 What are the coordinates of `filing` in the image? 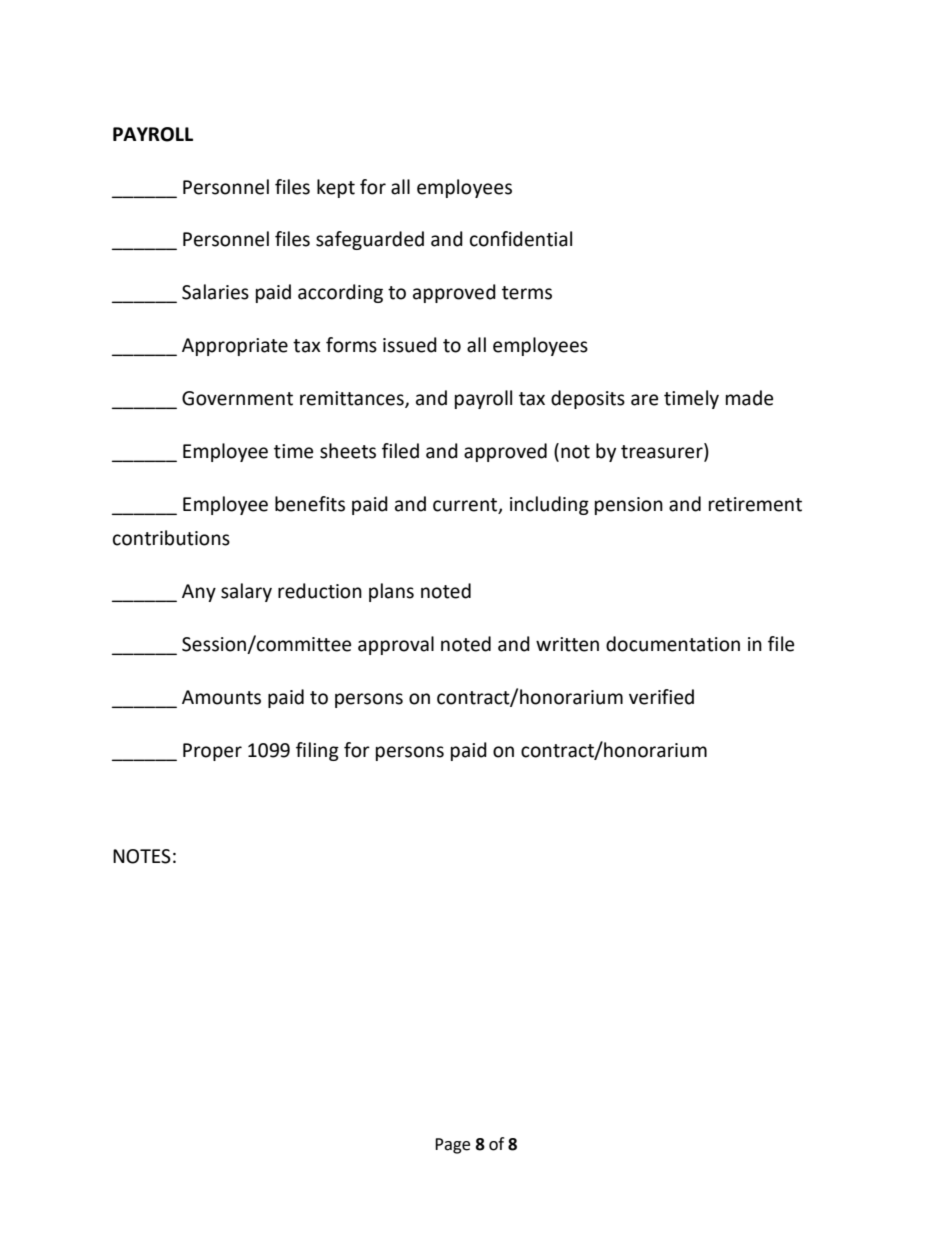 It's located at (317, 751).
